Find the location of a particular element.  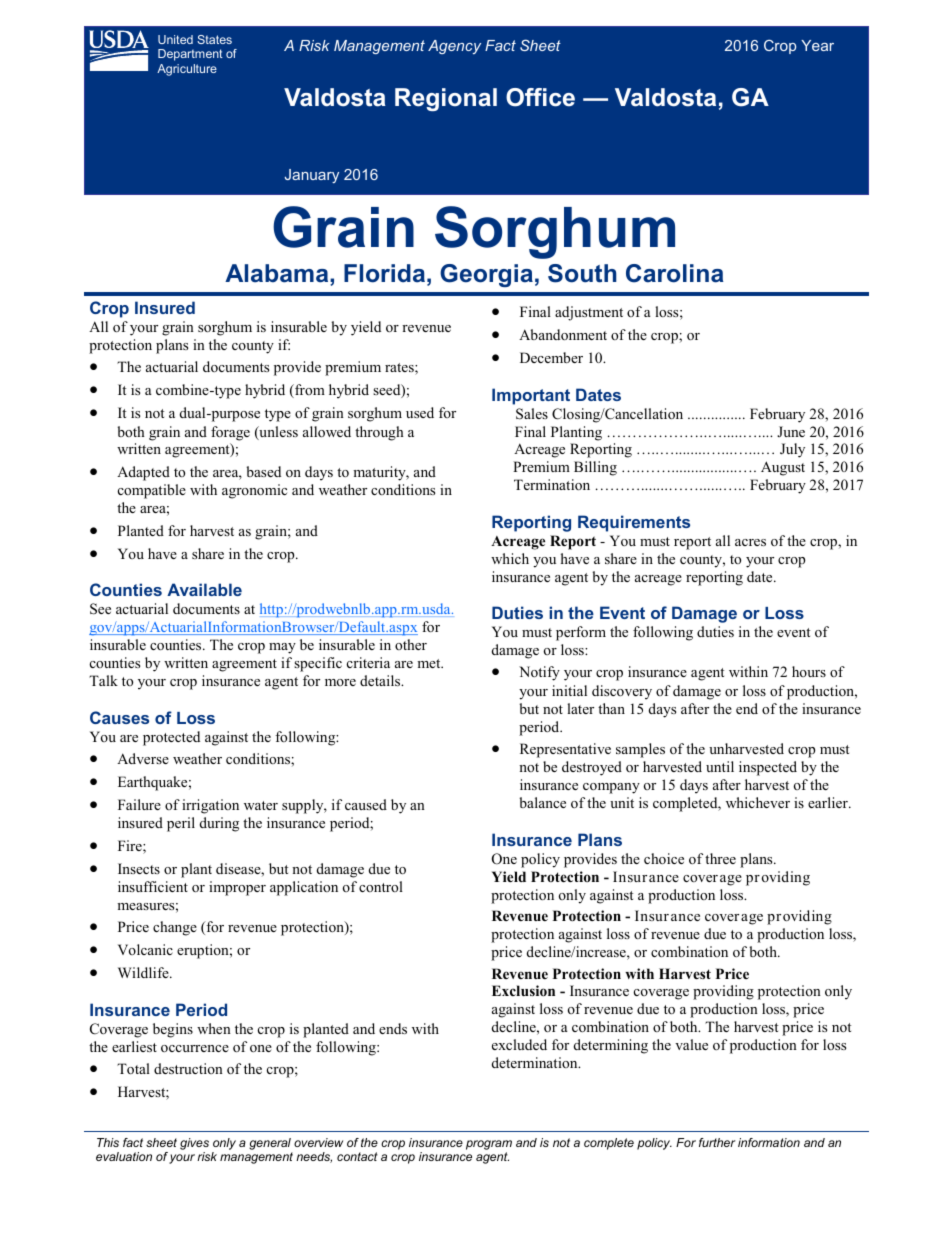

Agency is located at coordinates (454, 47).
